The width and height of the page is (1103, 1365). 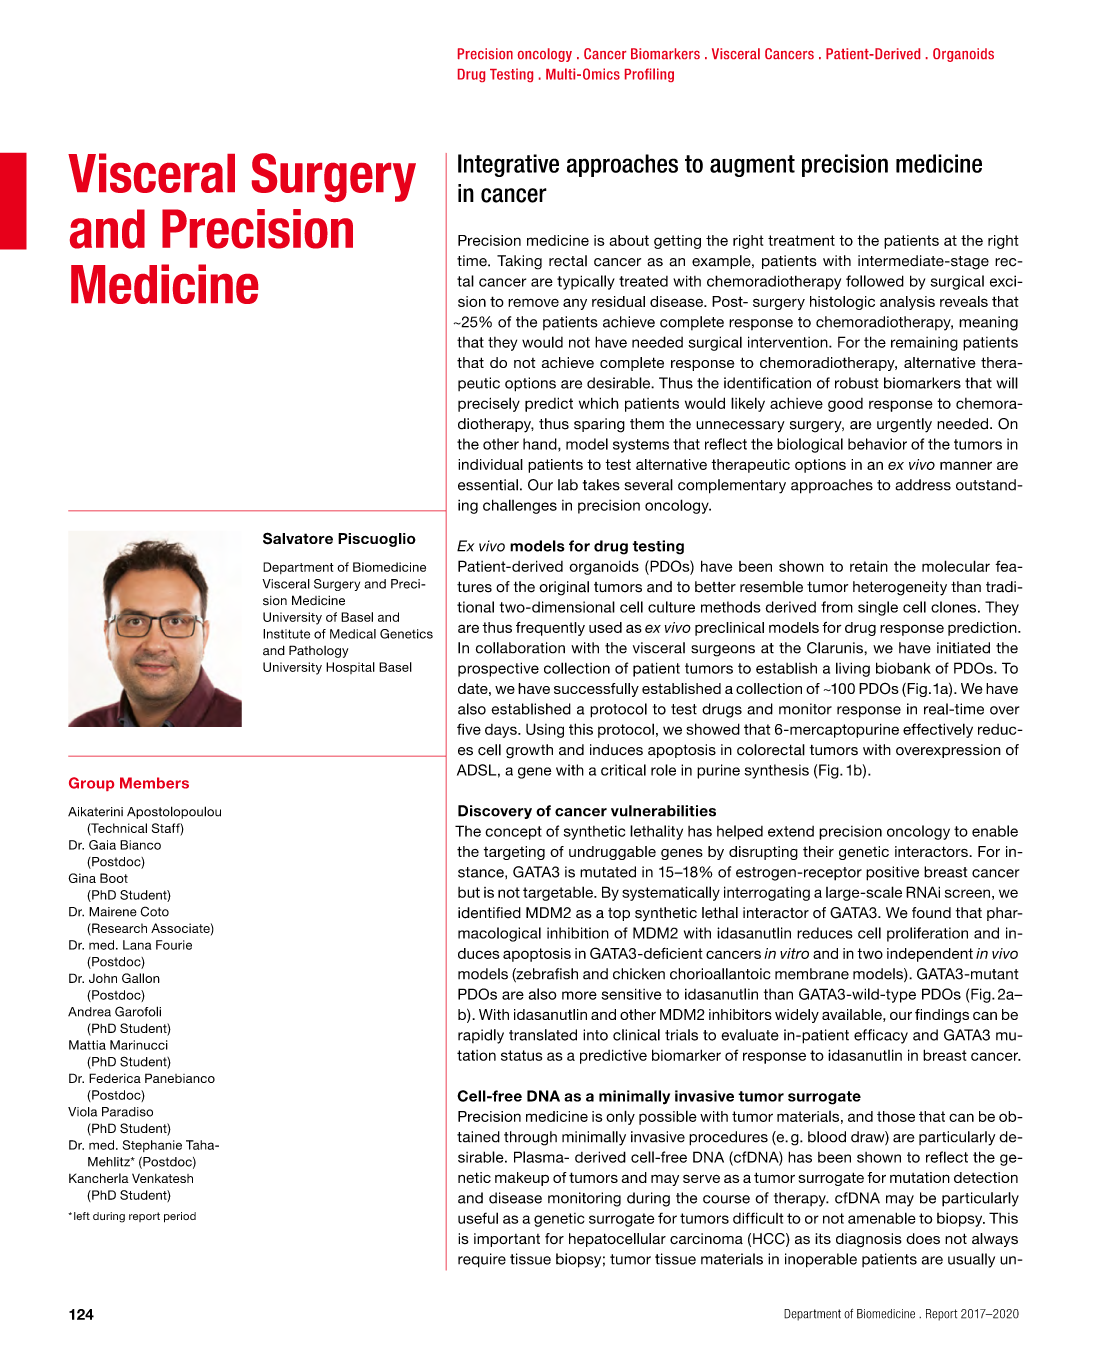 I want to click on period, so click(x=180, y=1217).
